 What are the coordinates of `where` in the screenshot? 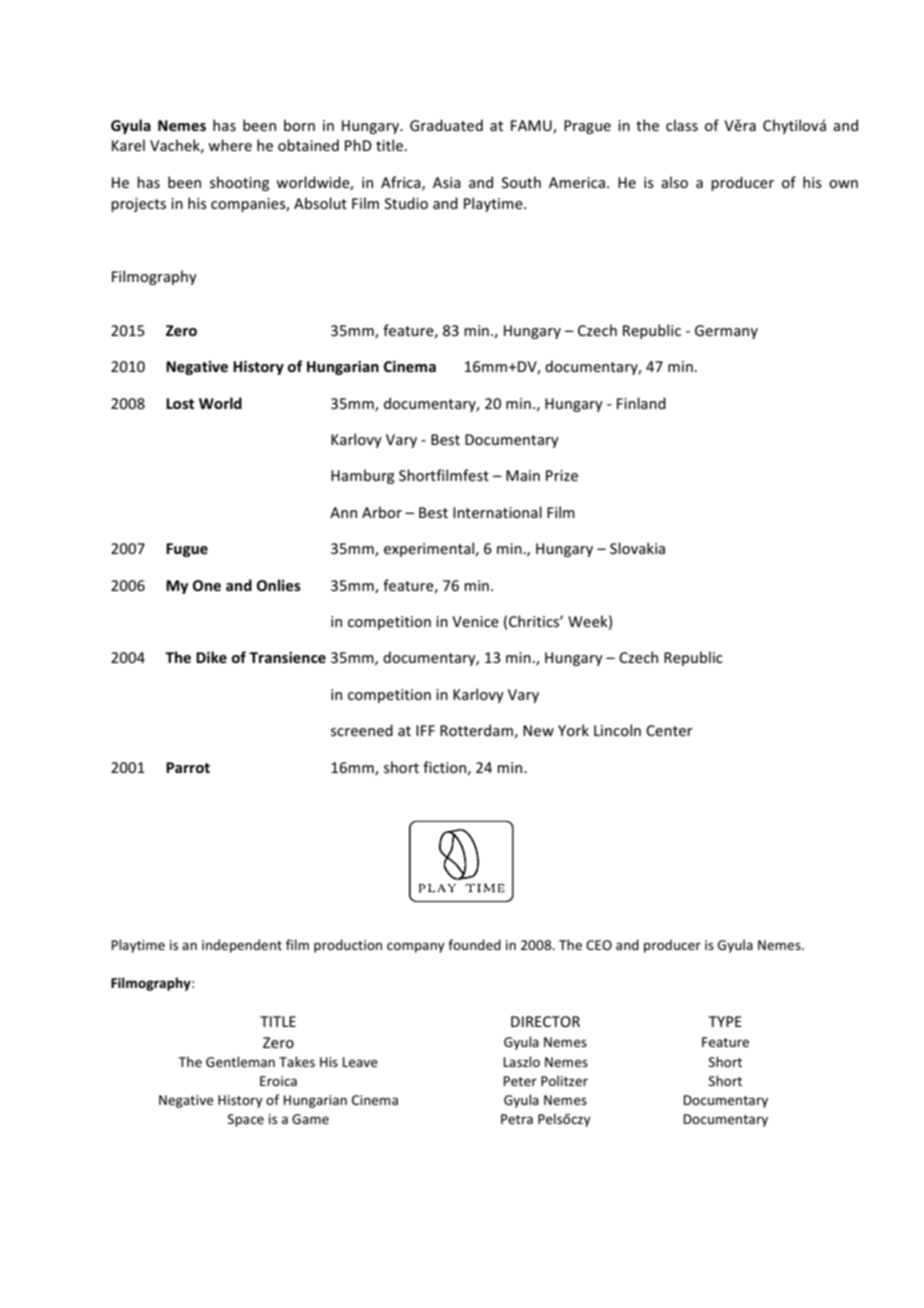 It's located at (230, 145).
